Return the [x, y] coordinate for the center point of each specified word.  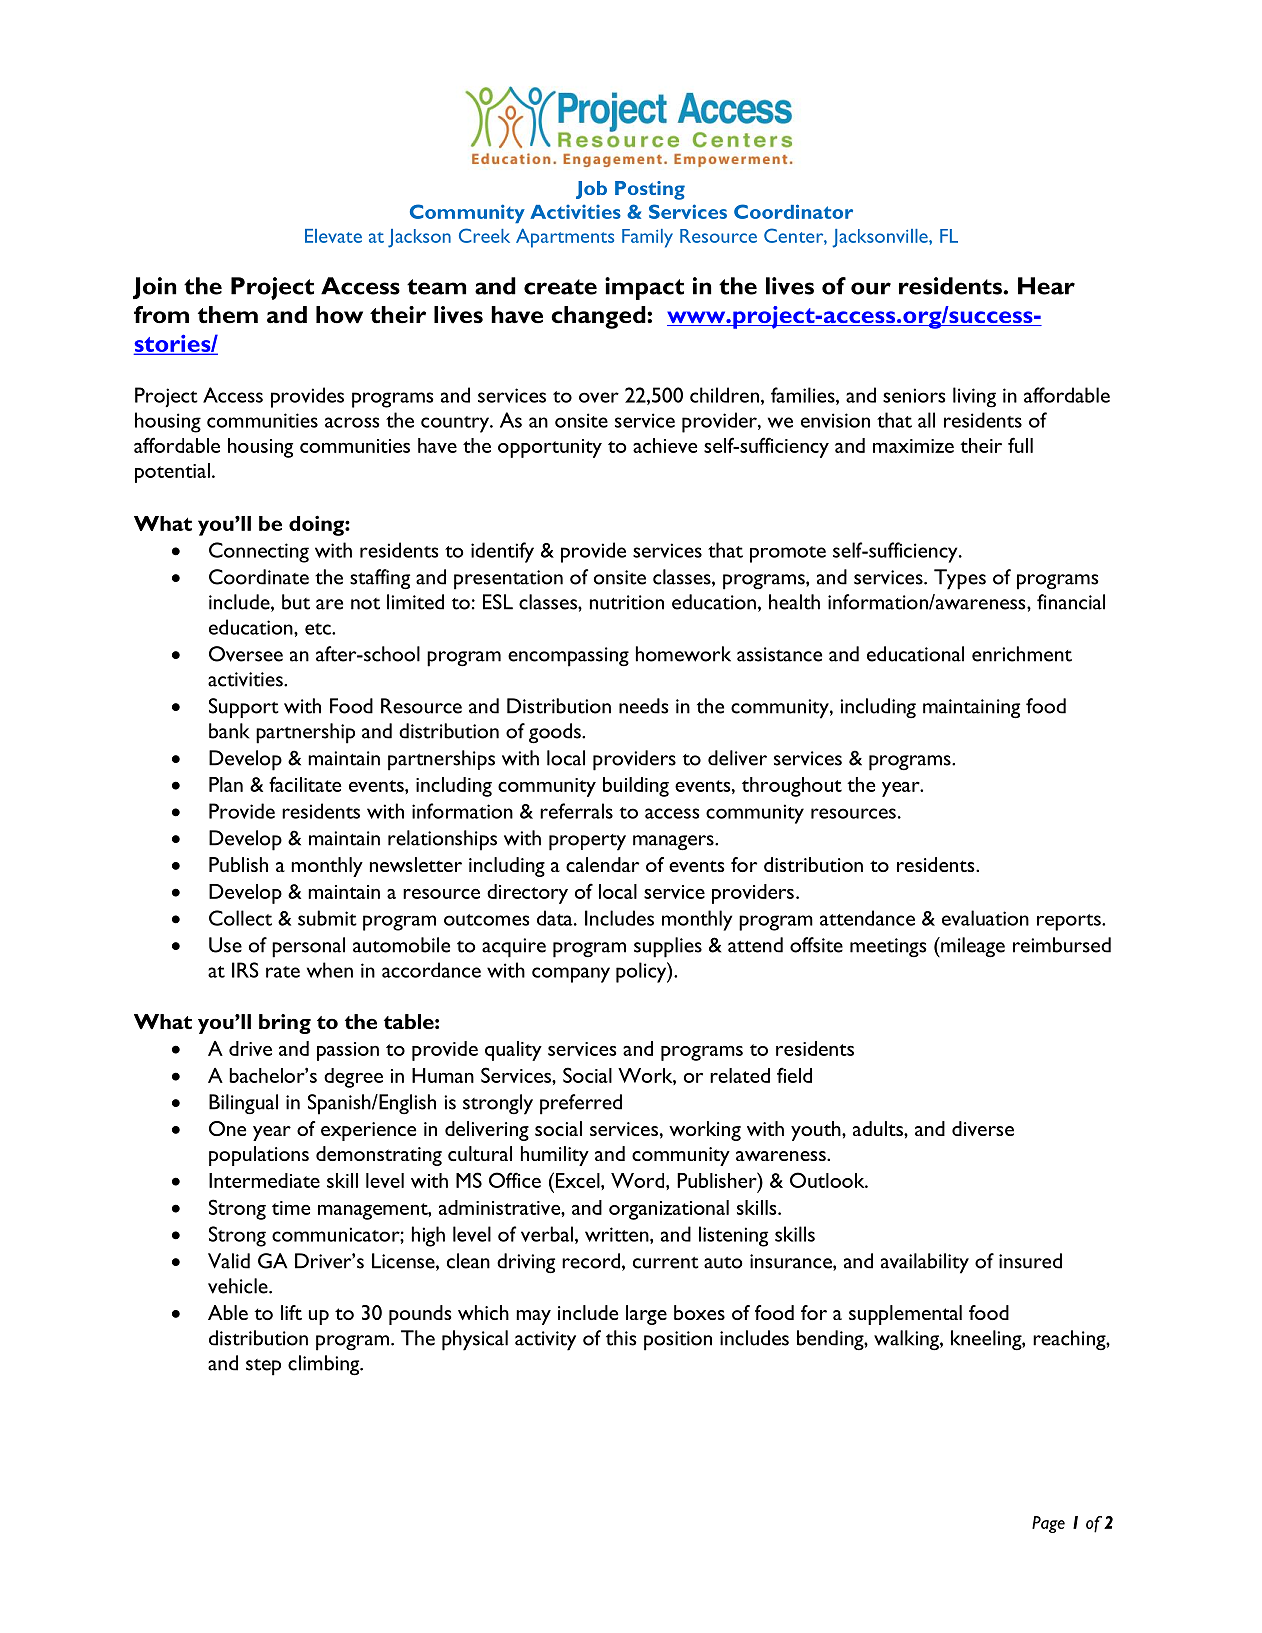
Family [647, 238]
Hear [1046, 286]
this [621, 1338]
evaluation [985, 918]
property [587, 842]
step [263, 1367]
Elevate [333, 236]
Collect [240, 918]
